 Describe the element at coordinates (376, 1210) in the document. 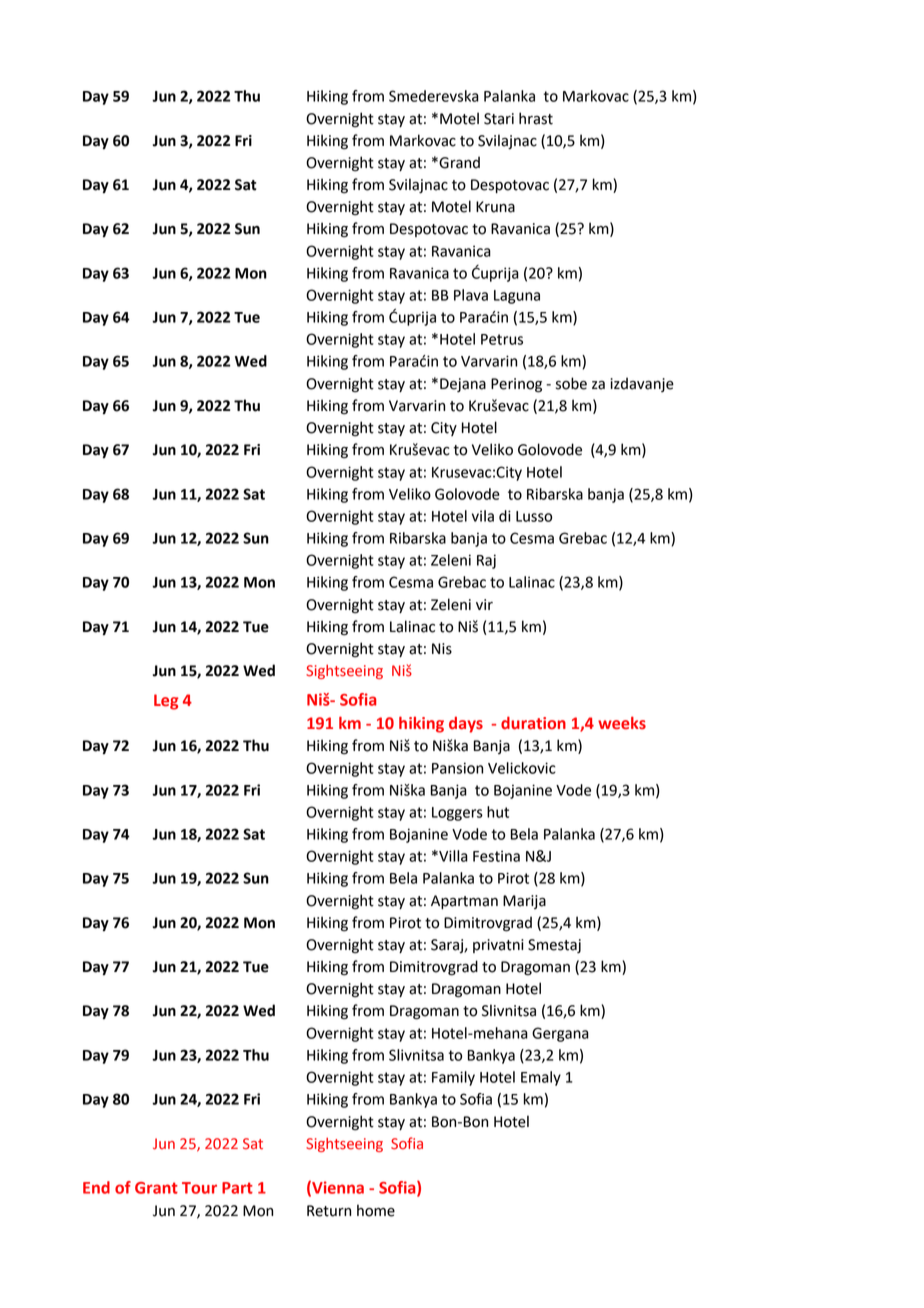

I see `home` at that location.
